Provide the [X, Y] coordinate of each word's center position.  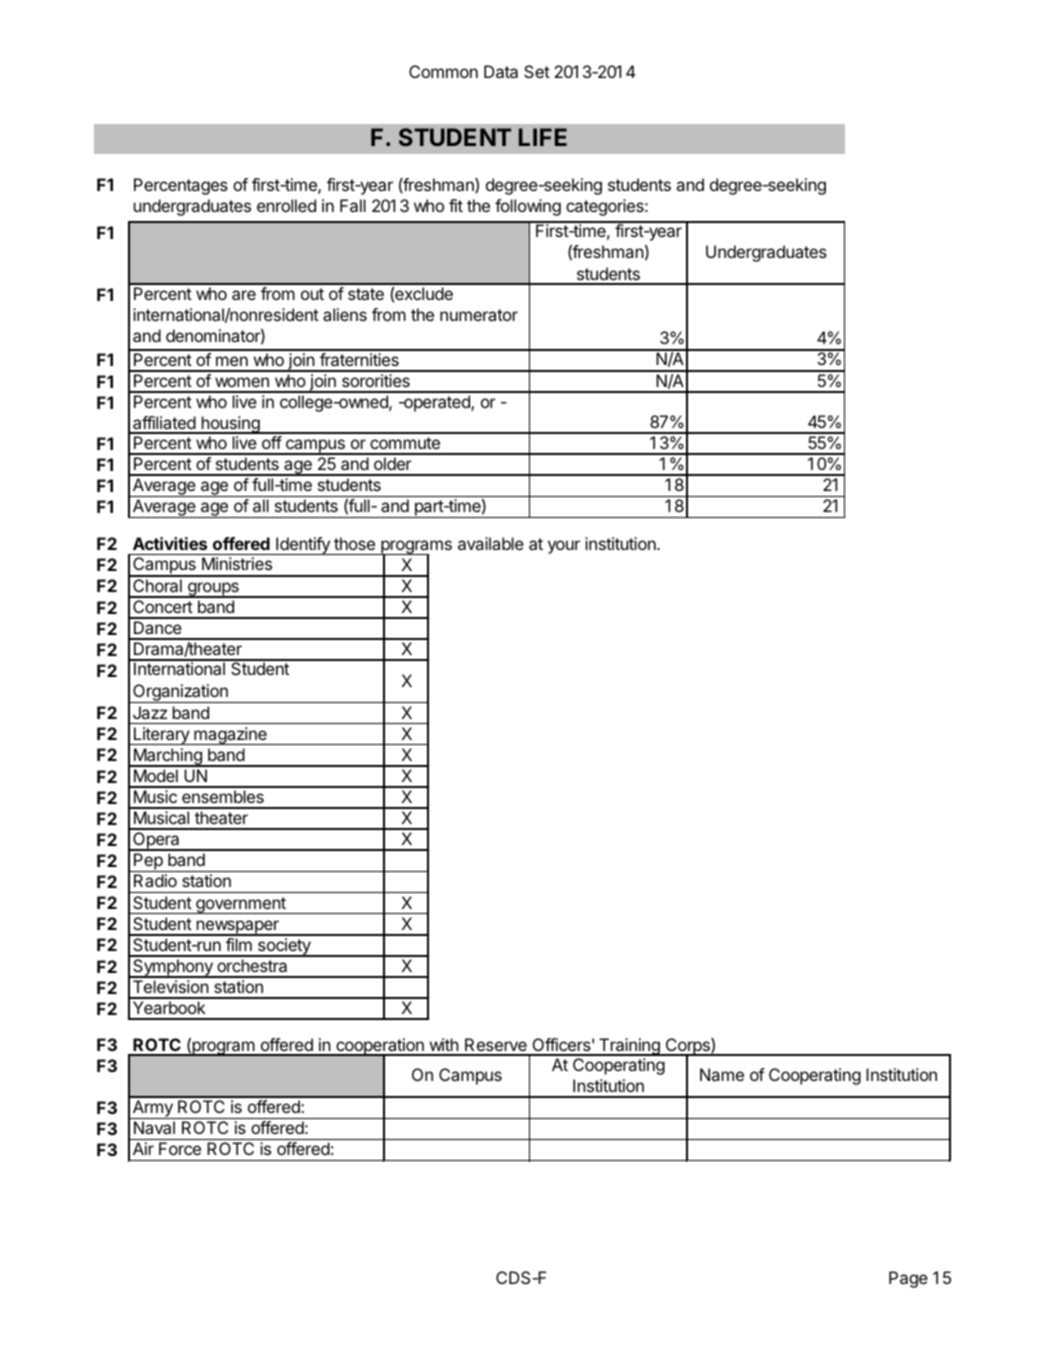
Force [180, 1148]
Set [537, 71]
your [564, 547]
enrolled [286, 205]
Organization [180, 693]
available [491, 543]
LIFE [543, 137]
